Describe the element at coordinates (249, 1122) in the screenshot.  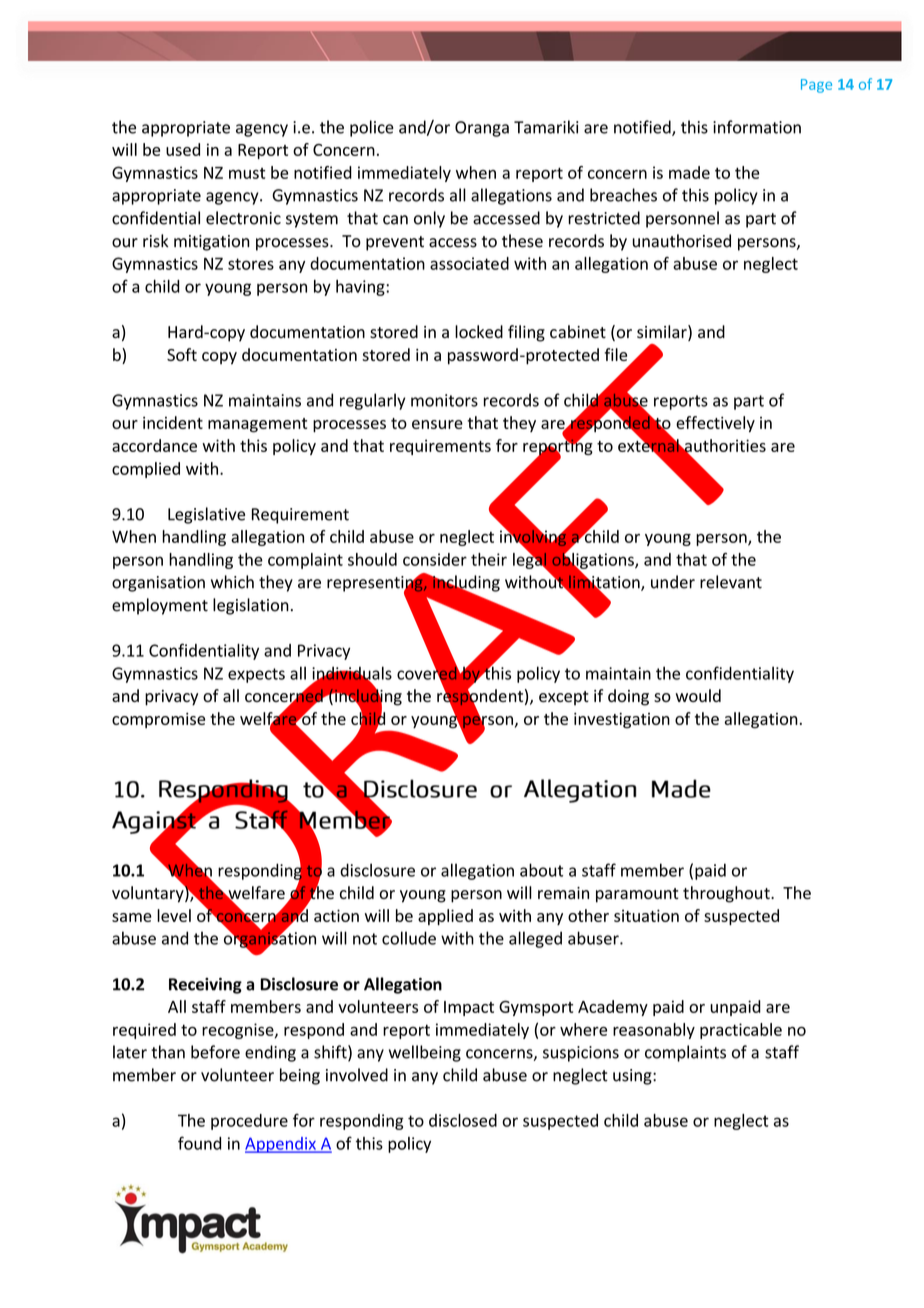
I see `procedure` at that location.
